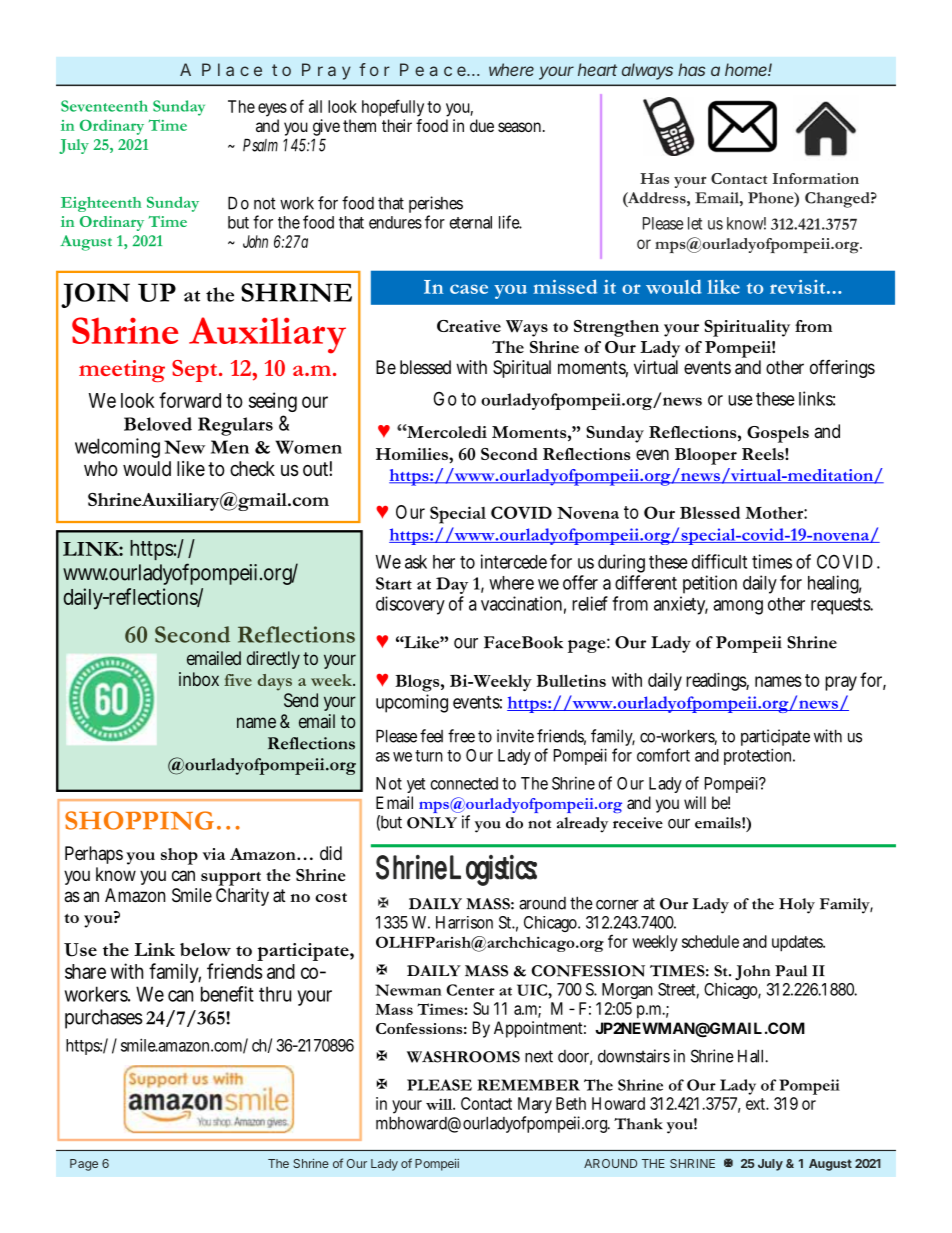  What do you see at coordinates (482, 125) in the screenshot?
I see `due` at bounding box center [482, 125].
